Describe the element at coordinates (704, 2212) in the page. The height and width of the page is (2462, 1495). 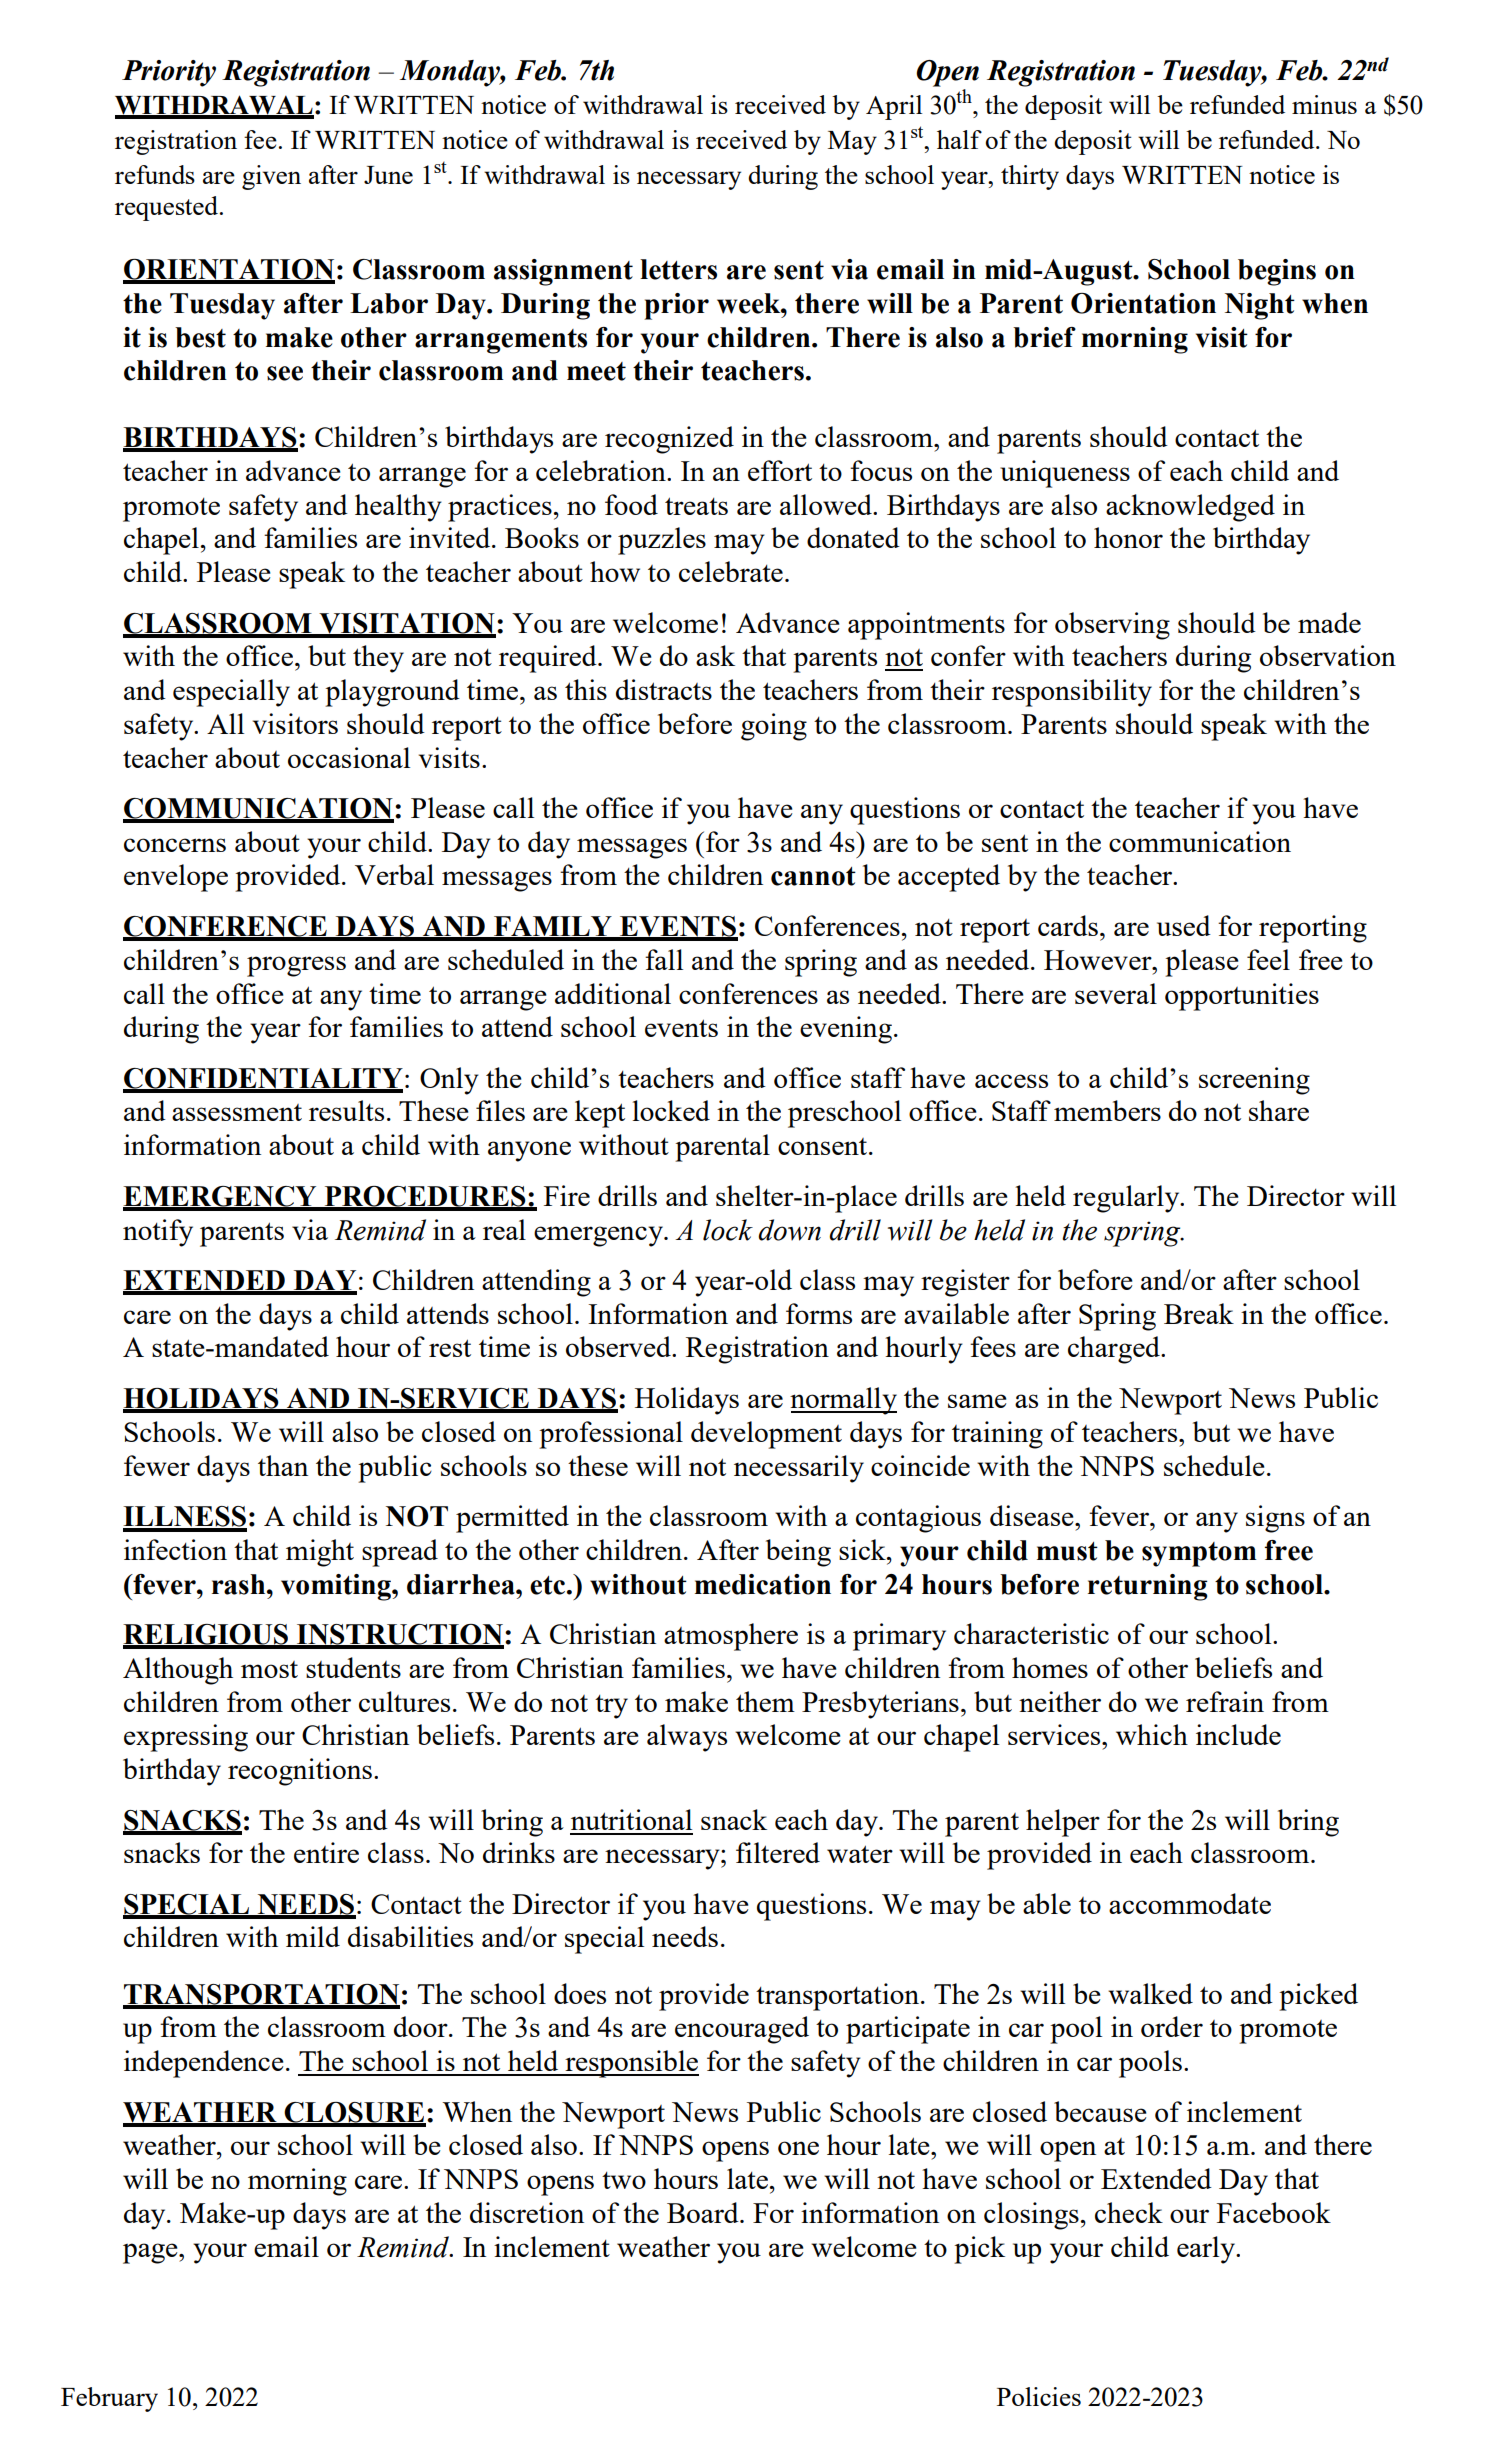
I see `Board` at that location.
